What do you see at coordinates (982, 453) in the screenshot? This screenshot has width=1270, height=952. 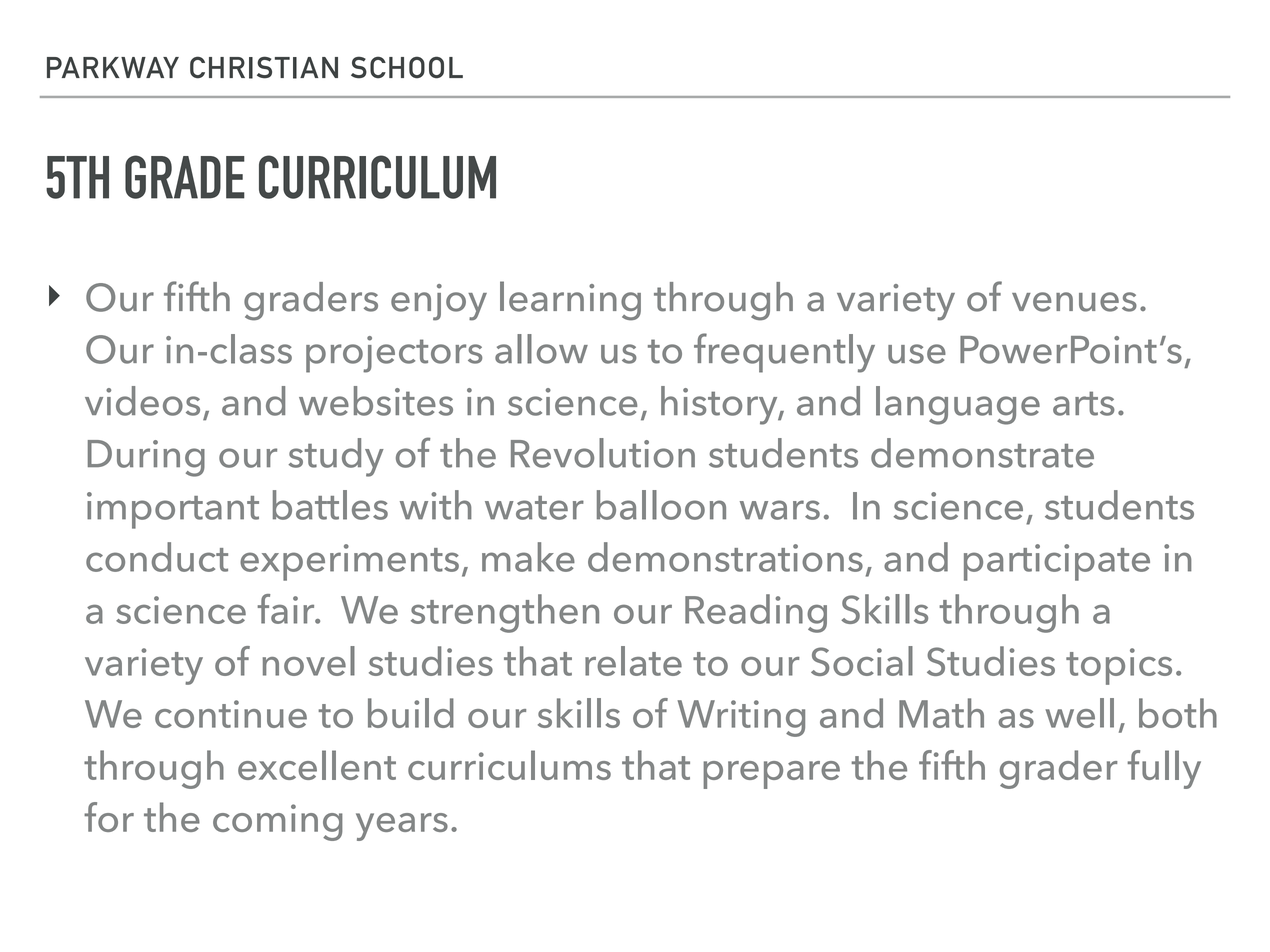 I see `demonstrate` at bounding box center [982, 453].
